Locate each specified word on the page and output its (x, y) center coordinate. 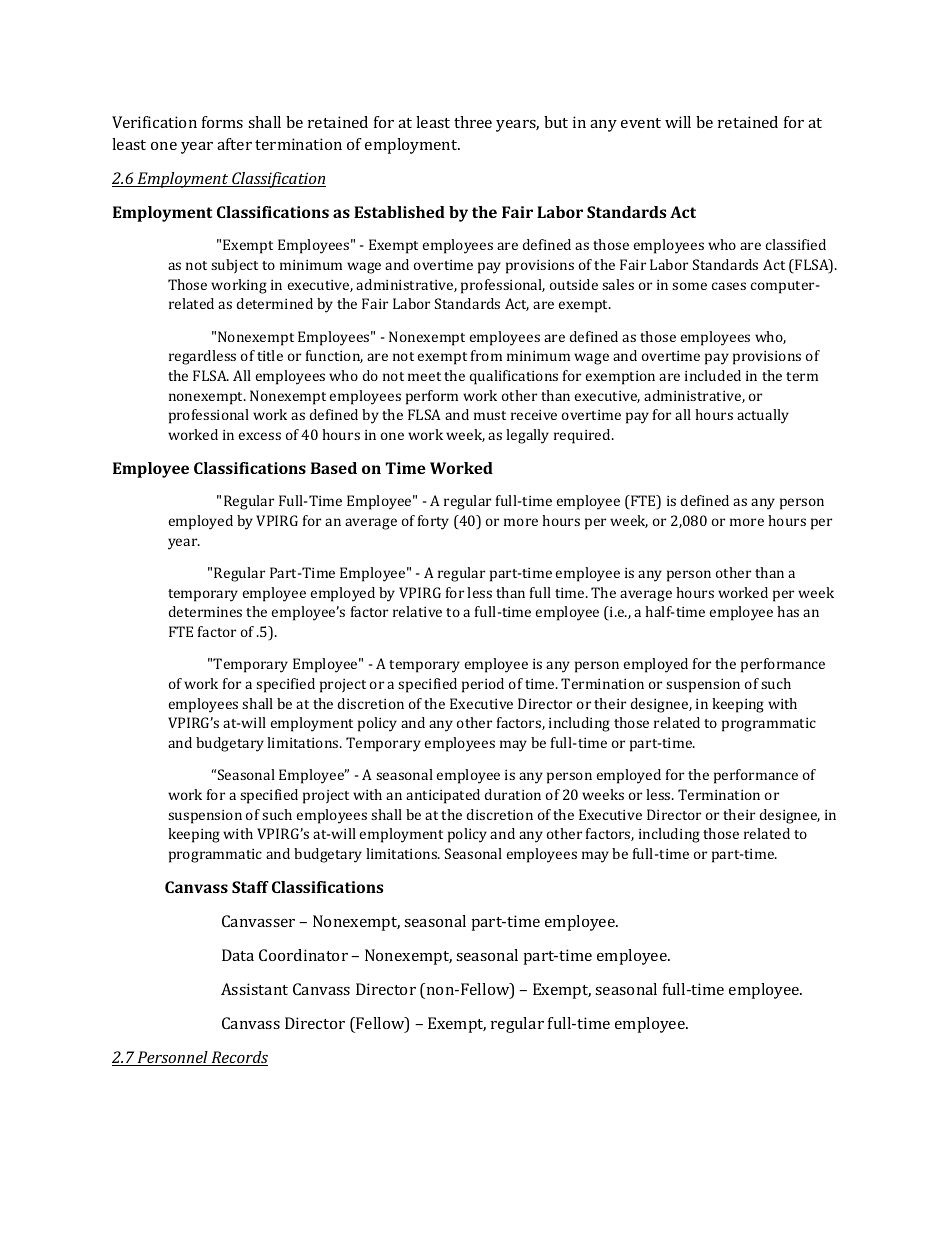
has (788, 611)
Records (238, 1058)
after (234, 144)
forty (433, 522)
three (473, 122)
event (641, 123)
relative (417, 611)
